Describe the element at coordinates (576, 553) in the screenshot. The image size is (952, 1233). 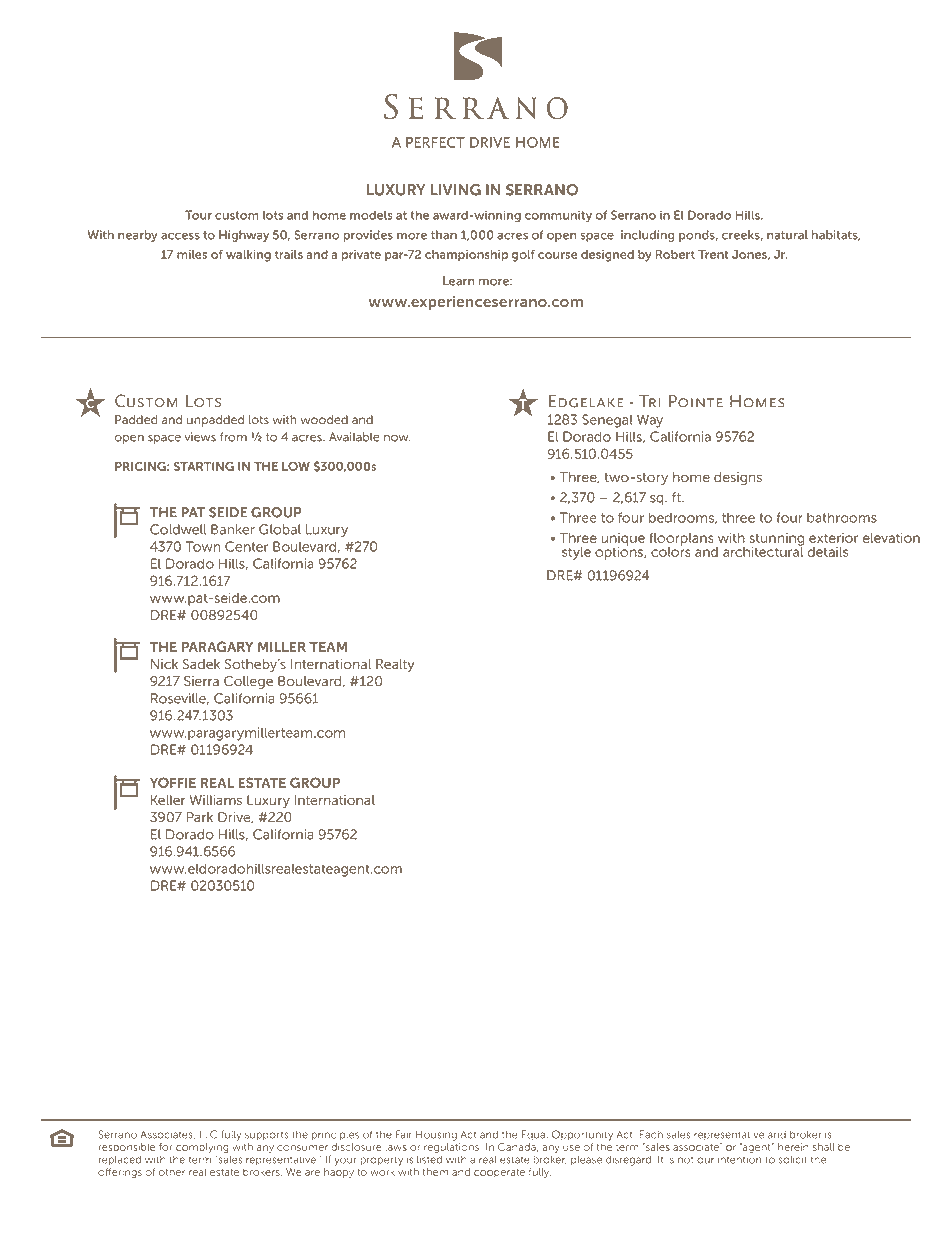
I see `style` at that location.
